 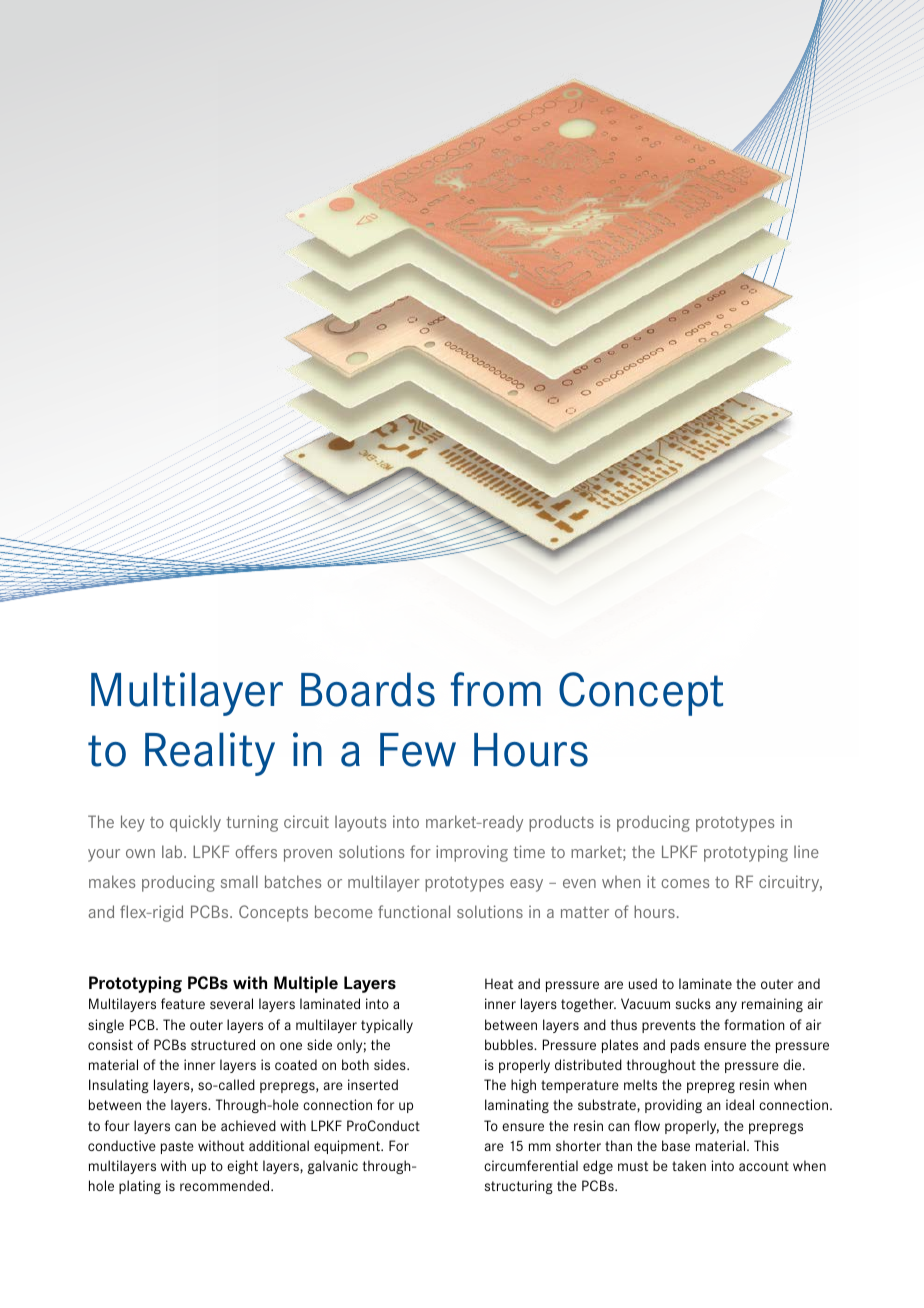 What do you see at coordinates (414, 911) in the screenshot?
I see `functional` at bounding box center [414, 911].
